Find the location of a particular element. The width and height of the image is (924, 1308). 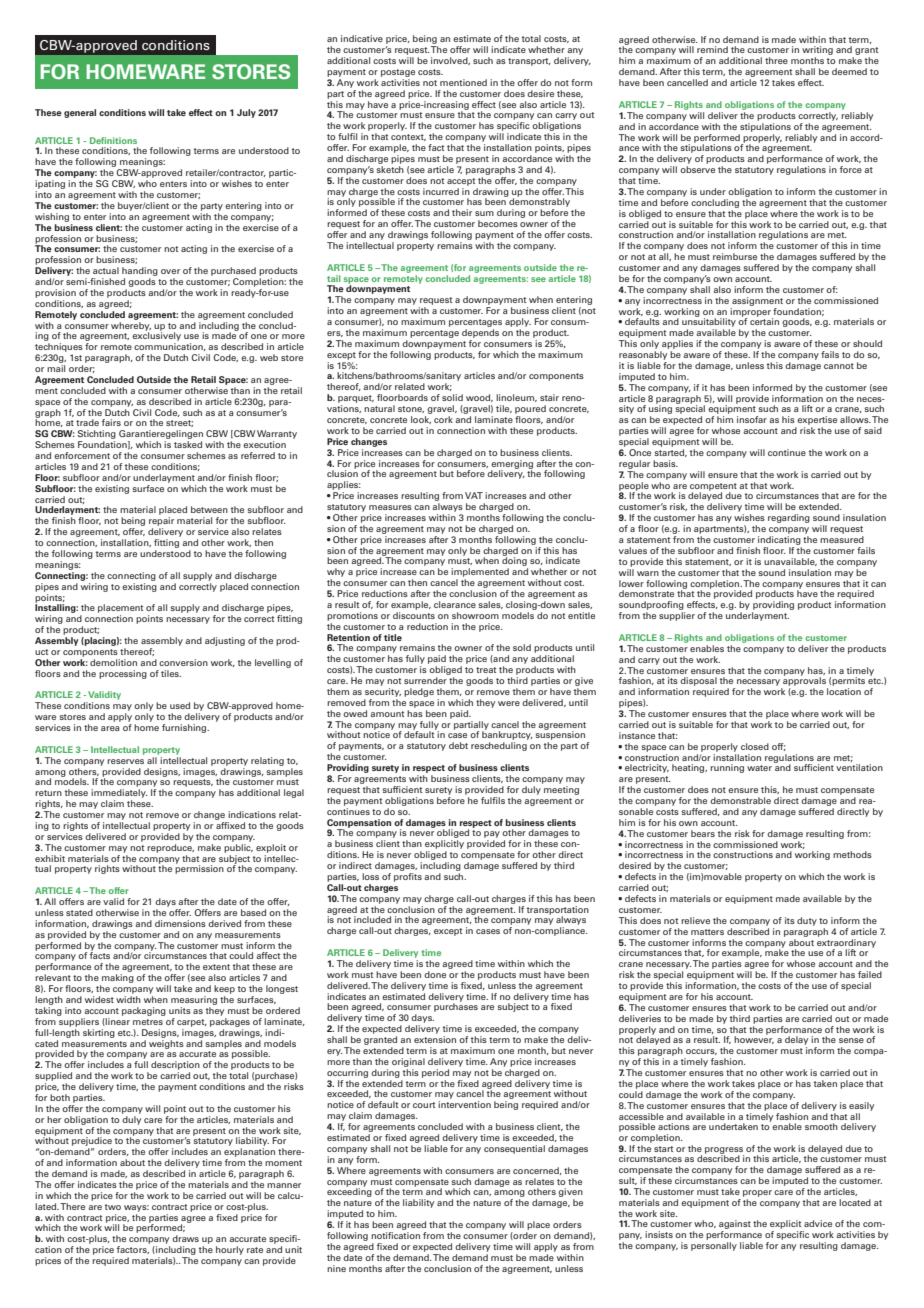

bears is located at coordinates (703, 833).
